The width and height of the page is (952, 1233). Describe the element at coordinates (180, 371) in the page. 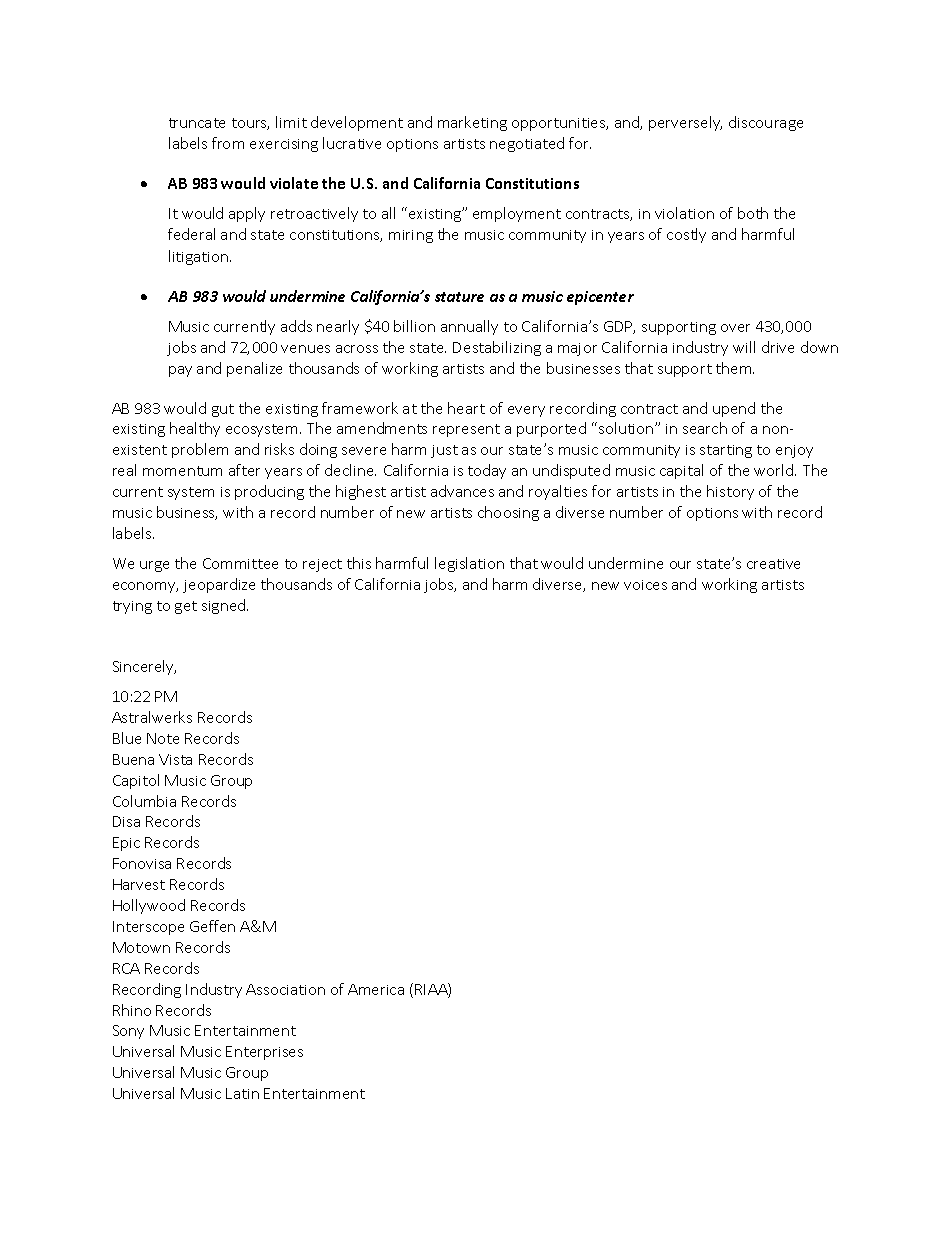

I see `pay` at that location.
